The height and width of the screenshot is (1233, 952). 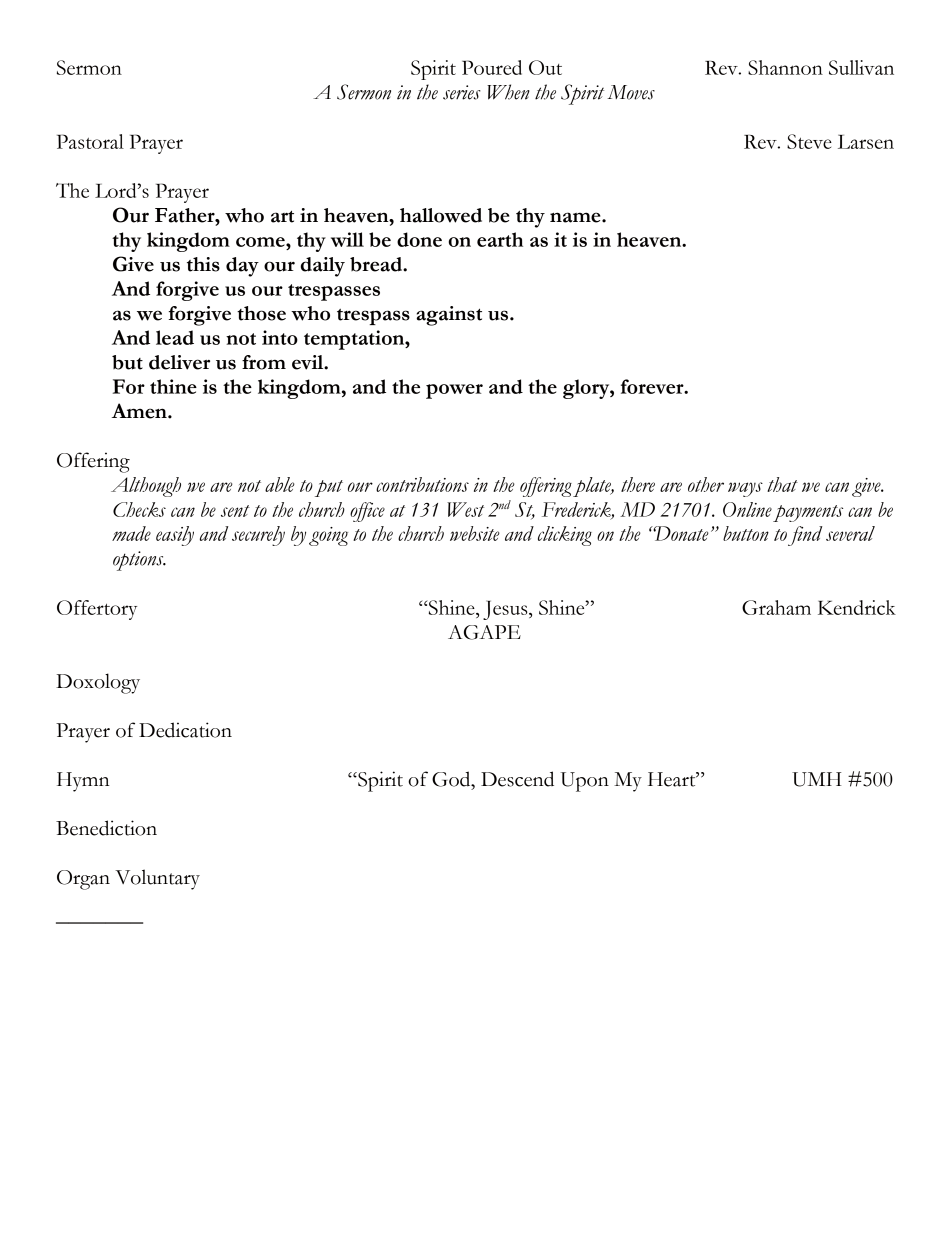 I want to click on contributions, so click(x=422, y=484).
